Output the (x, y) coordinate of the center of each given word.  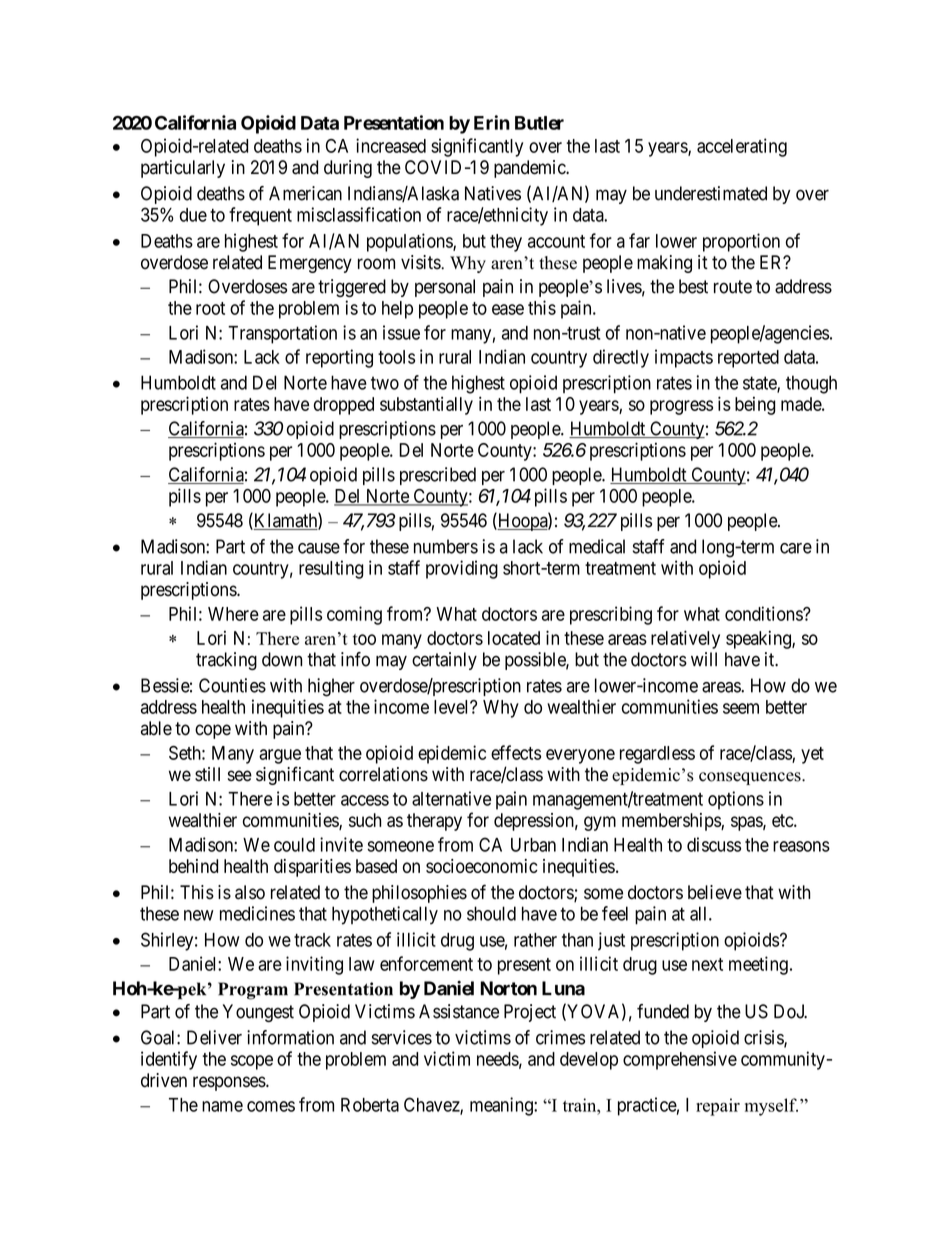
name (222, 1106)
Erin (492, 122)
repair (718, 1107)
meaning (502, 1106)
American (305, 193)
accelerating (742, 147)
